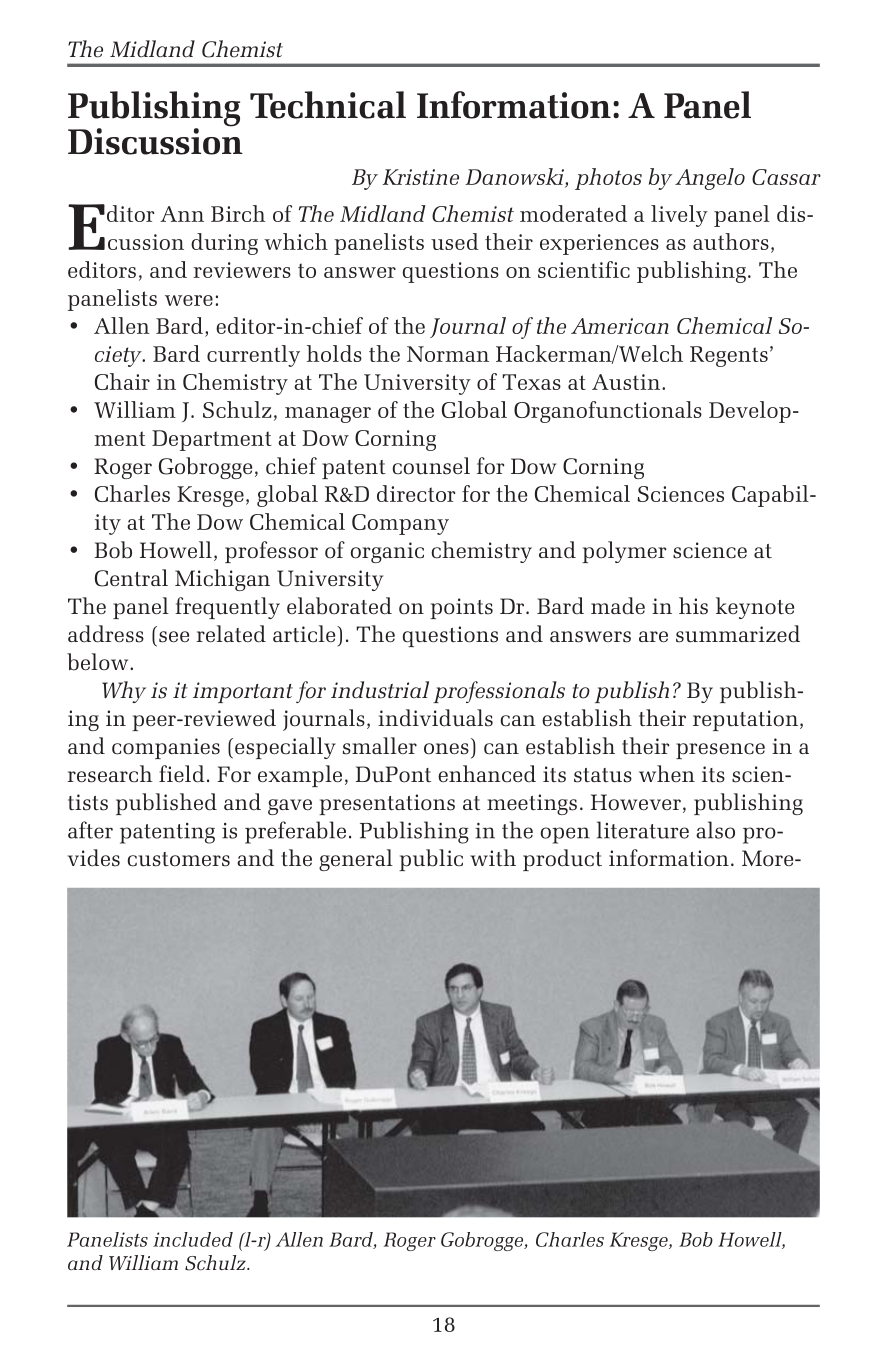 The width and height of the screenshot is (887, 1372). I want to click on public, so click(431, 860).
